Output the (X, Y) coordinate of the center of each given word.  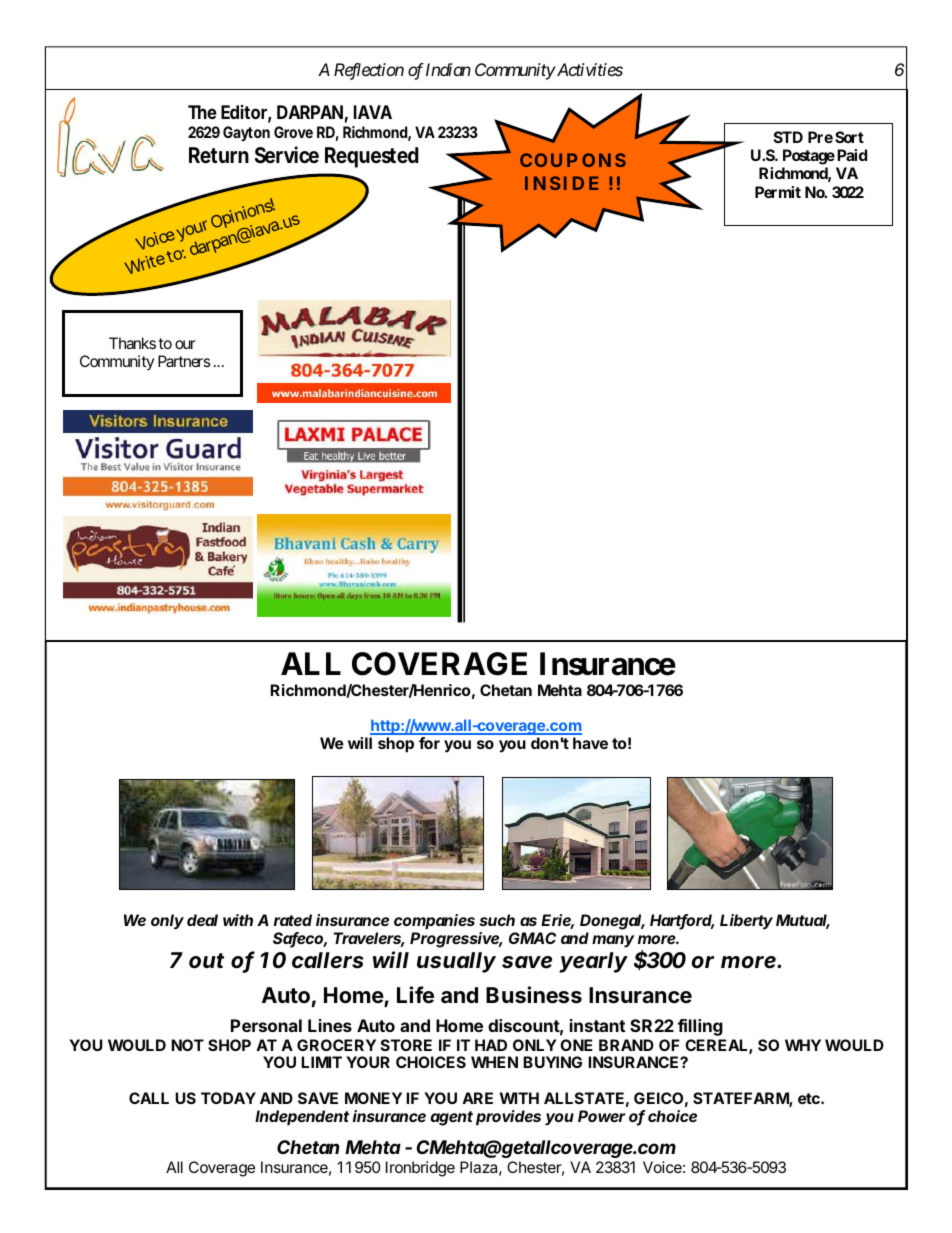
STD (788, 137)
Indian (448, 69)
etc (810, 1098)
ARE (477, 1098)
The (202, 112)
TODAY (228, 1098)
